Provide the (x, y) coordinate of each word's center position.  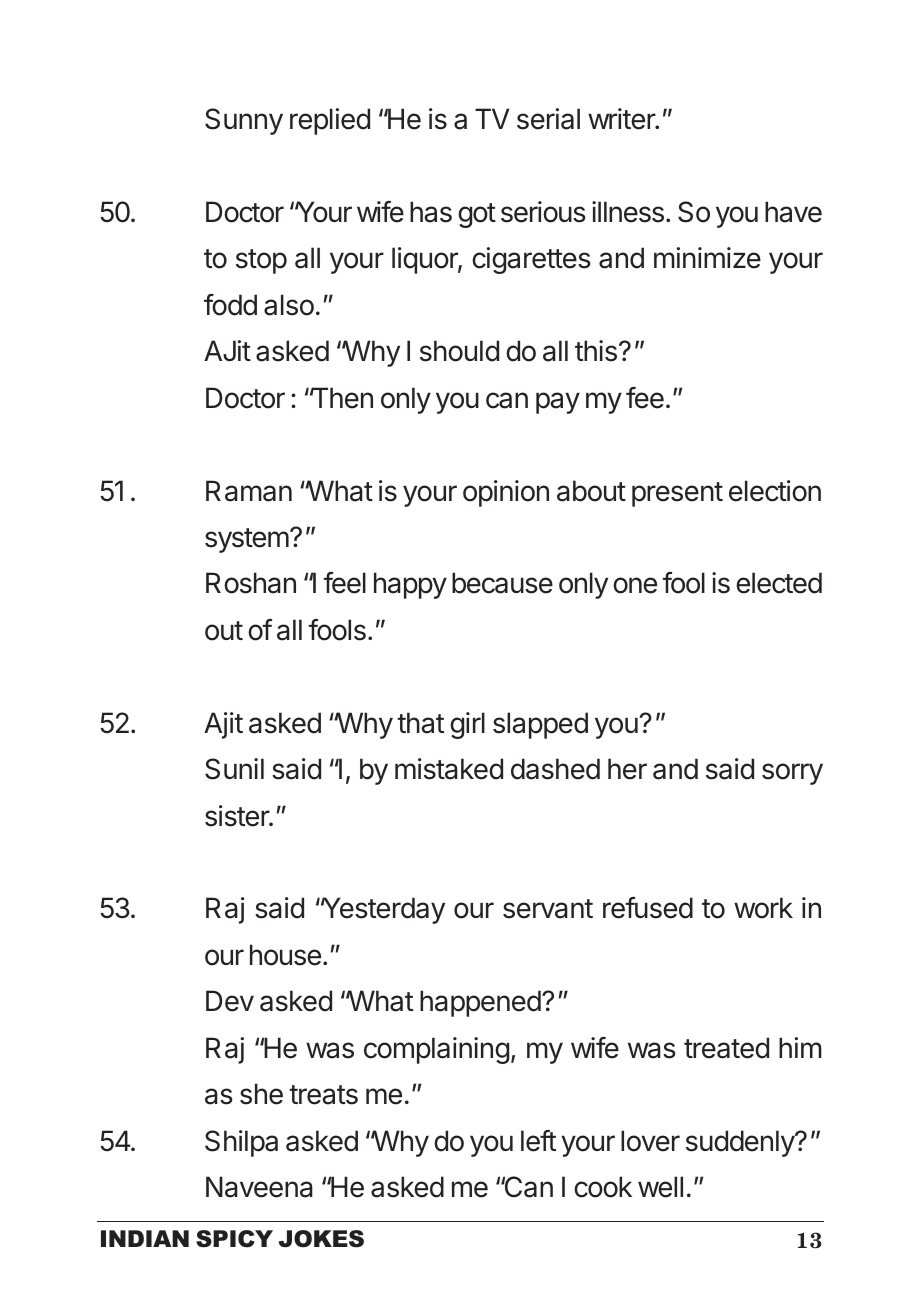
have (793, 212)
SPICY (234, 1239)
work (763, 908)
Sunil (234, 769)
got (477, 215)
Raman (249, 491)
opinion (506, 493)
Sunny (244, 121)
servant (548, 909)
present (677, 494)
